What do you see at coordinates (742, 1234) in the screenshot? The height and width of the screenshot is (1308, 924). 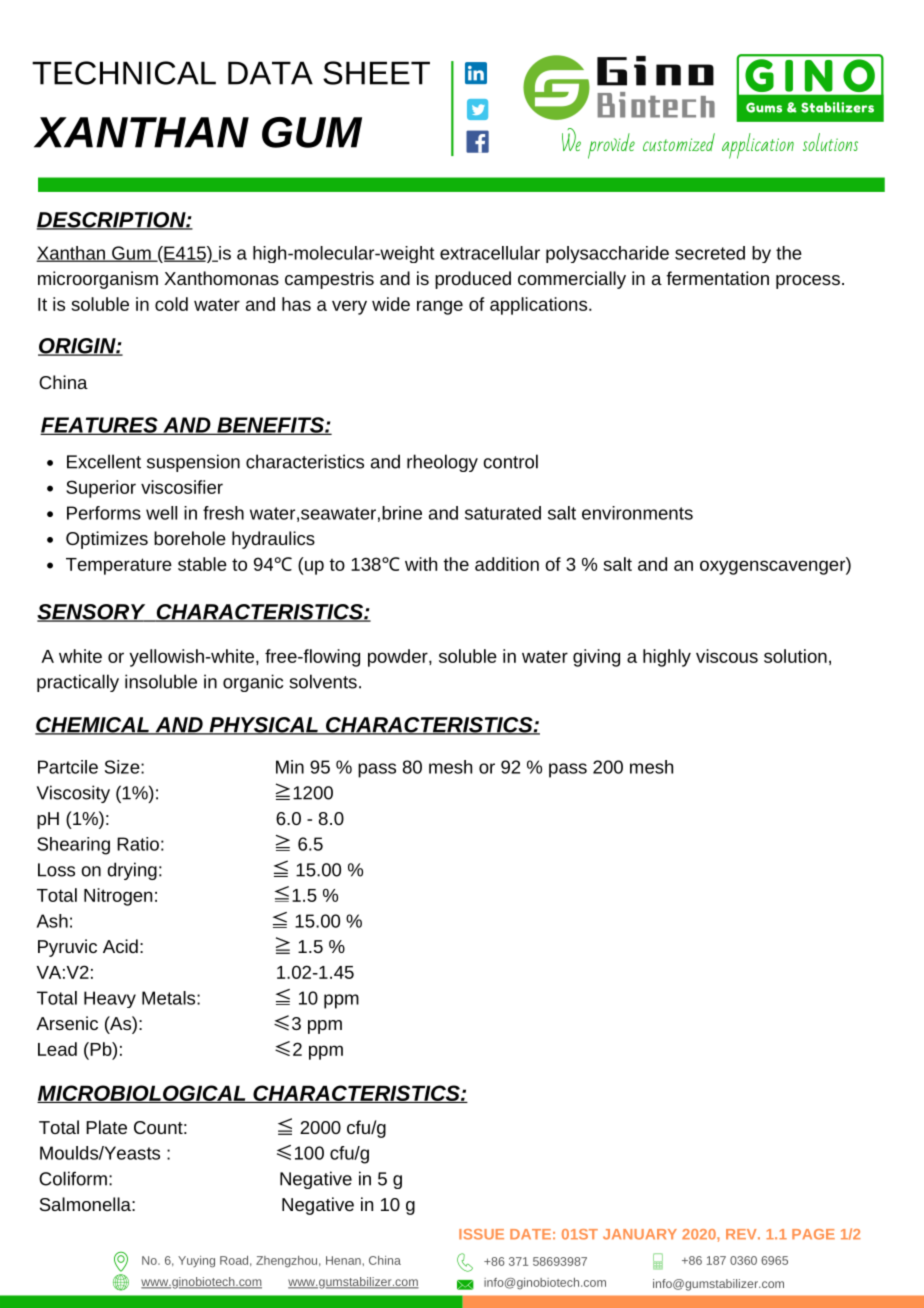 I see `REV` at bounding box center [742, 1234].
